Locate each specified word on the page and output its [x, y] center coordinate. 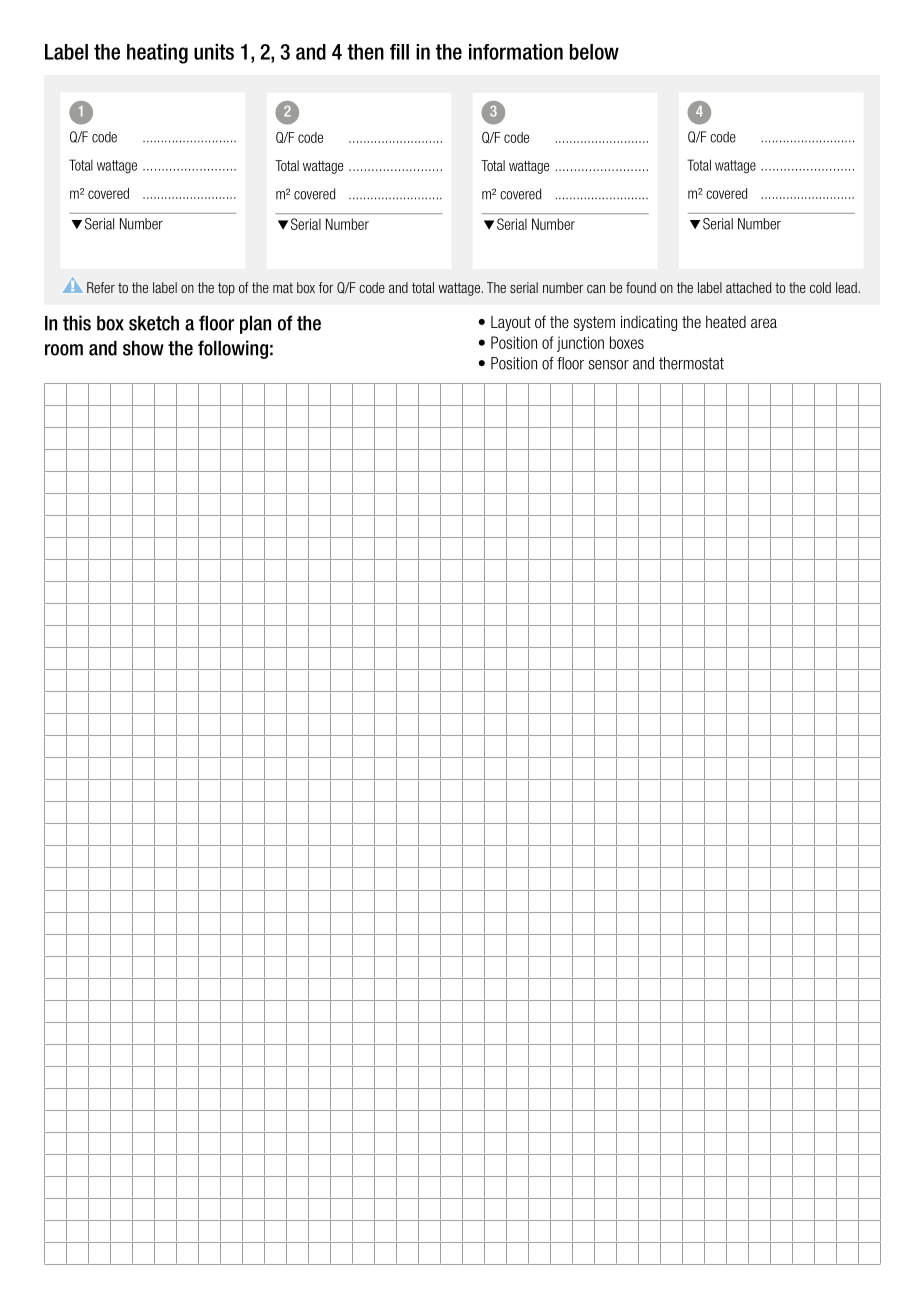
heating [157, 53]
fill [399, 52]
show [143, 348]
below [594, 52]
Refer [101, 287]
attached [748, 287]
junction [580, 344]
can [596, 289]
